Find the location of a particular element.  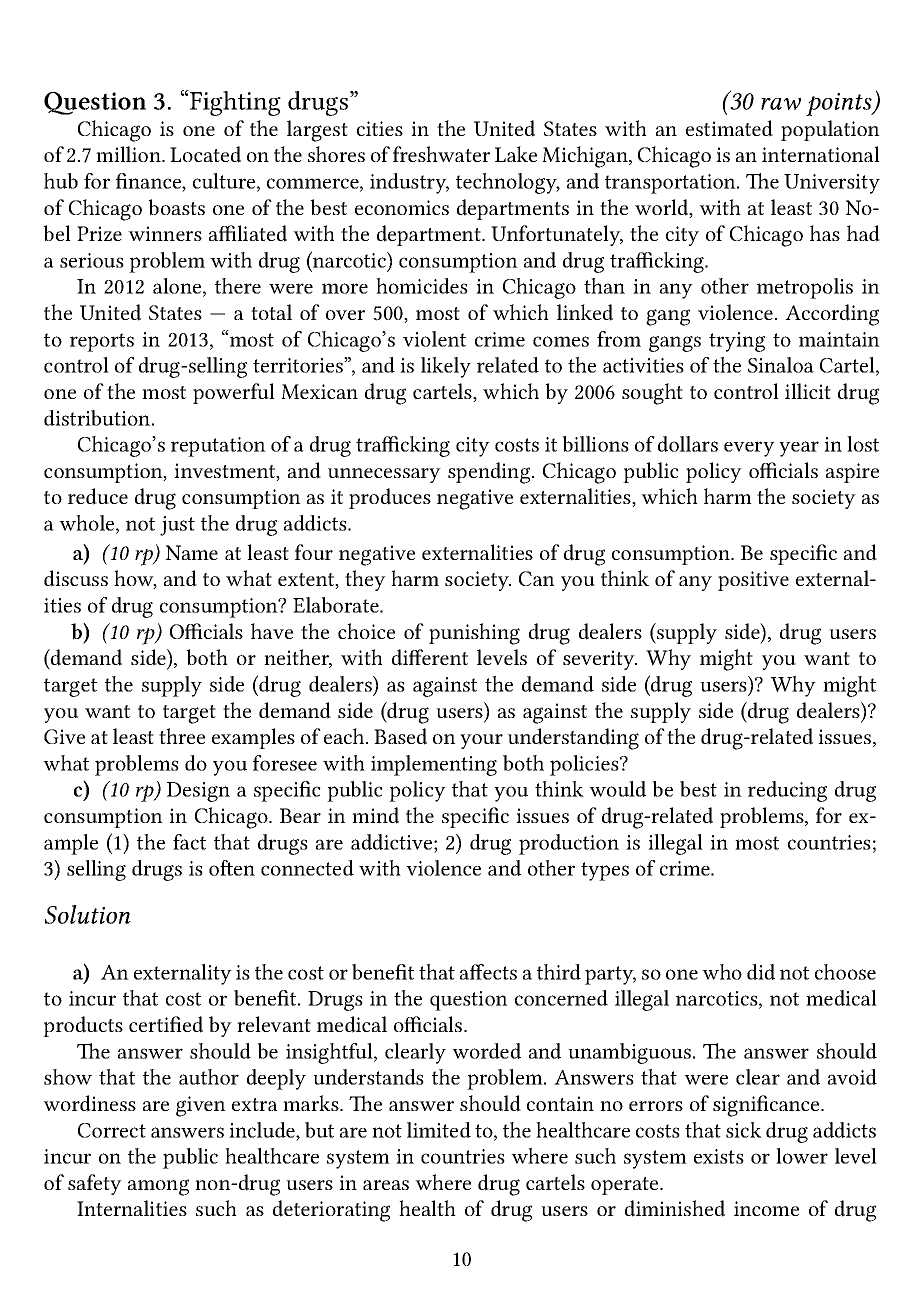

different is located at coordinates (430, 657).
